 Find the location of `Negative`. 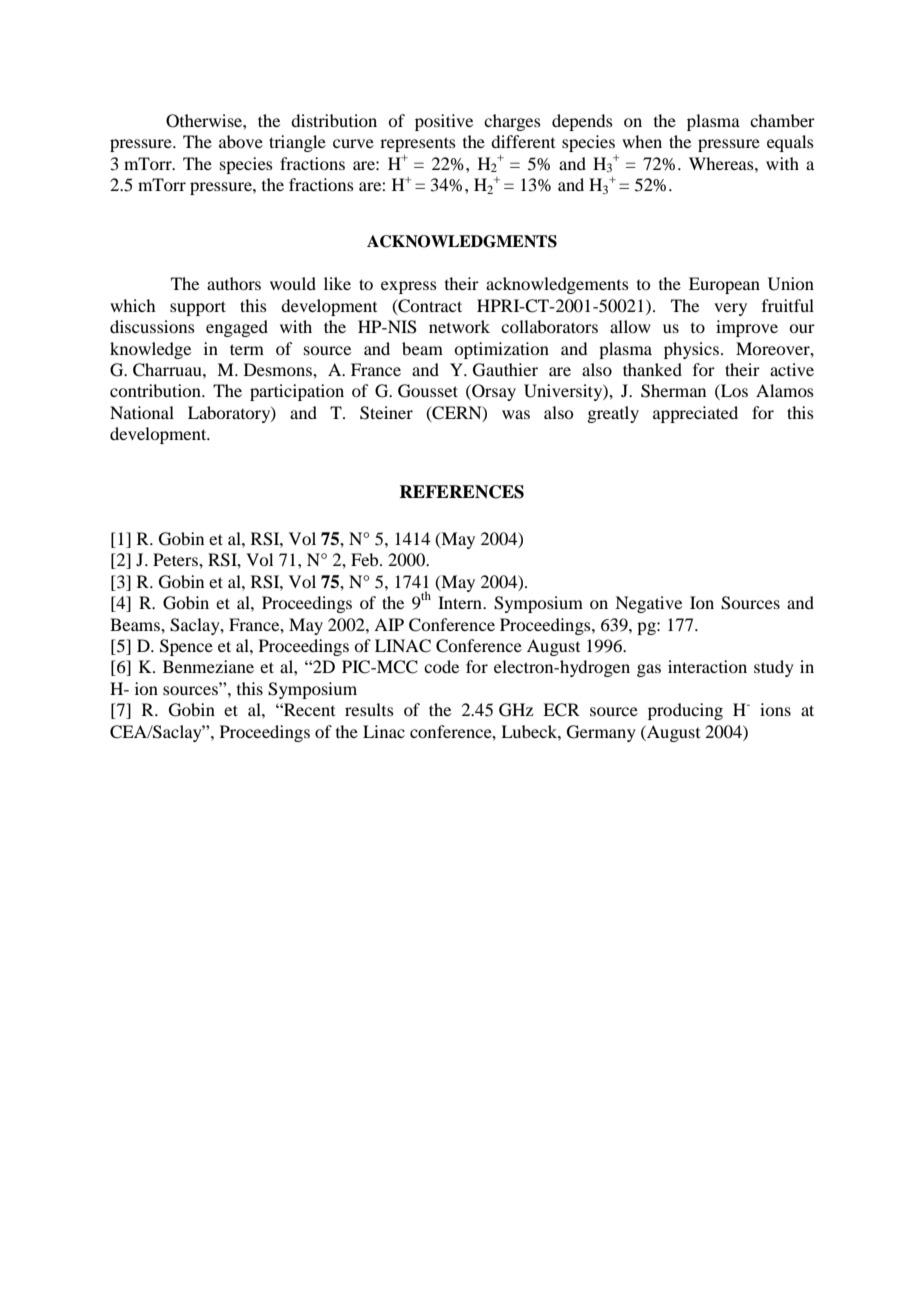

Negative is located at coordinates (648, 604).
